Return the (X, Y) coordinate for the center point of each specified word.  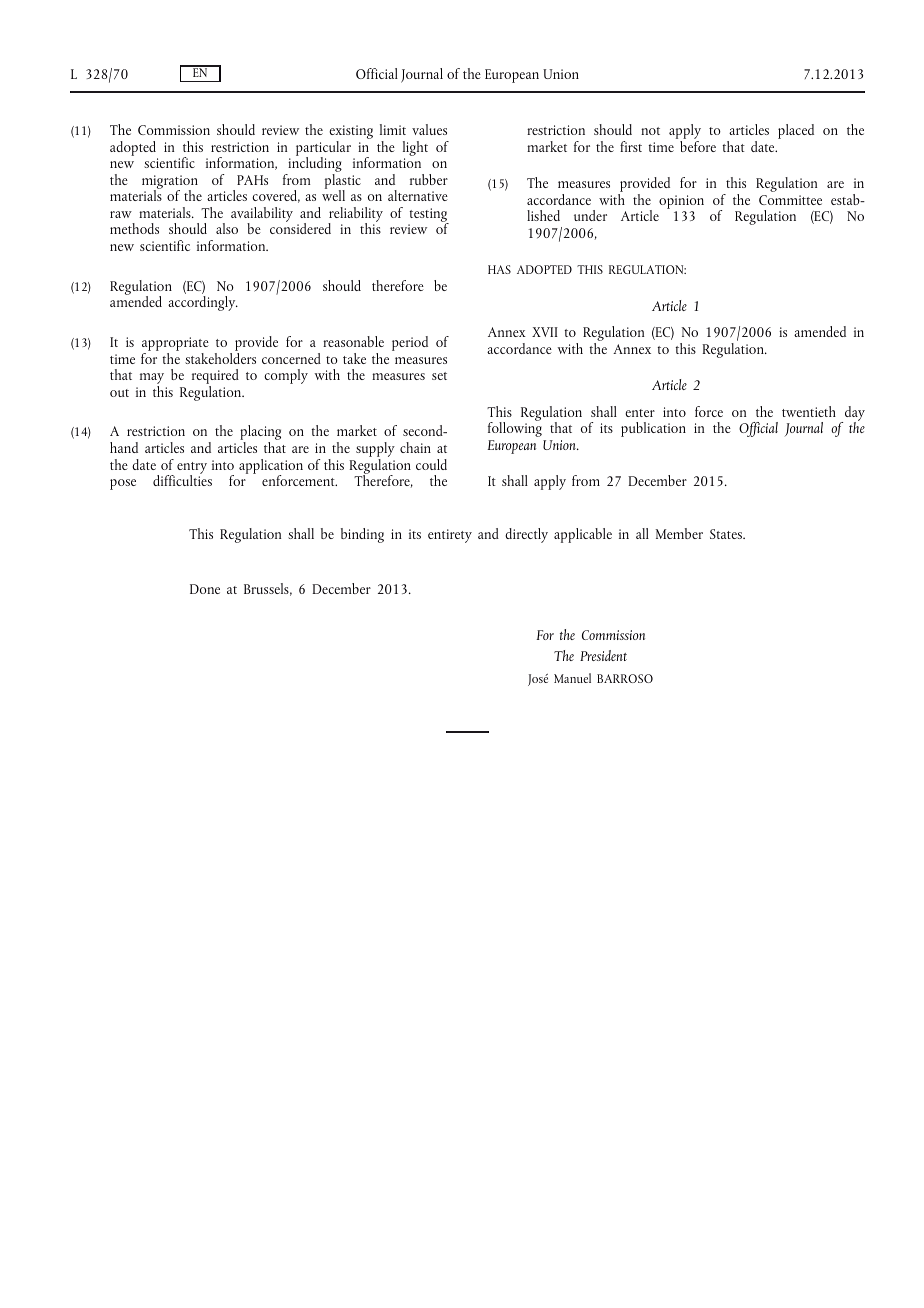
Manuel (572, 678)
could (431, 464)
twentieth (809, 411)
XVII (545, 332)
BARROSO (625, 678)
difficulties (182, 479)
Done (205, 589)
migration (170, 183)
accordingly (203, 303)
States (727, 534)
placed (796, 131)
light (415, 148)
